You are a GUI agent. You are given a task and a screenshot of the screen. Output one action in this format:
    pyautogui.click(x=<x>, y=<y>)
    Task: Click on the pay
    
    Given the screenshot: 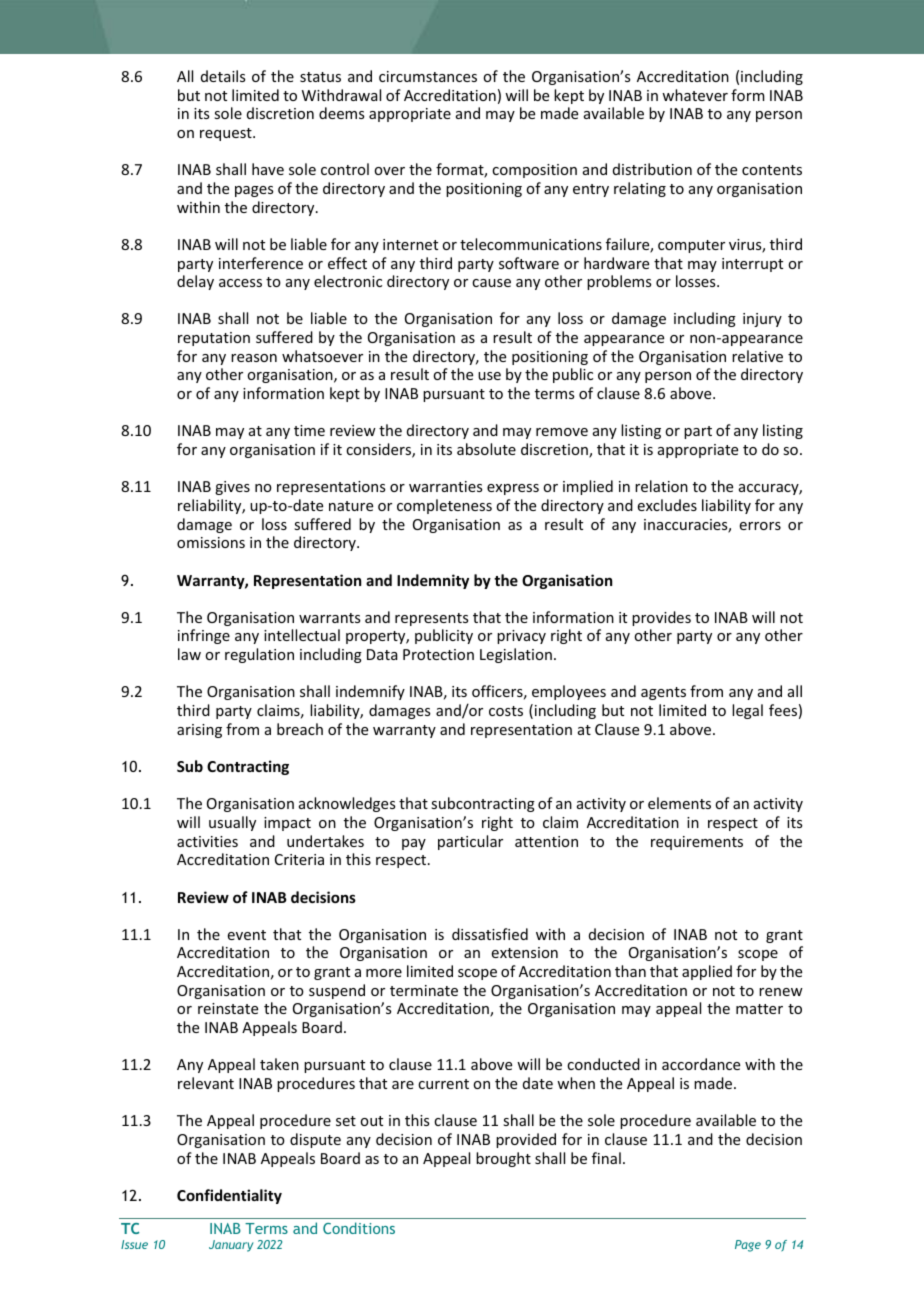 What is the action you would take?
    pyautogui.click(x=414, y=844)
